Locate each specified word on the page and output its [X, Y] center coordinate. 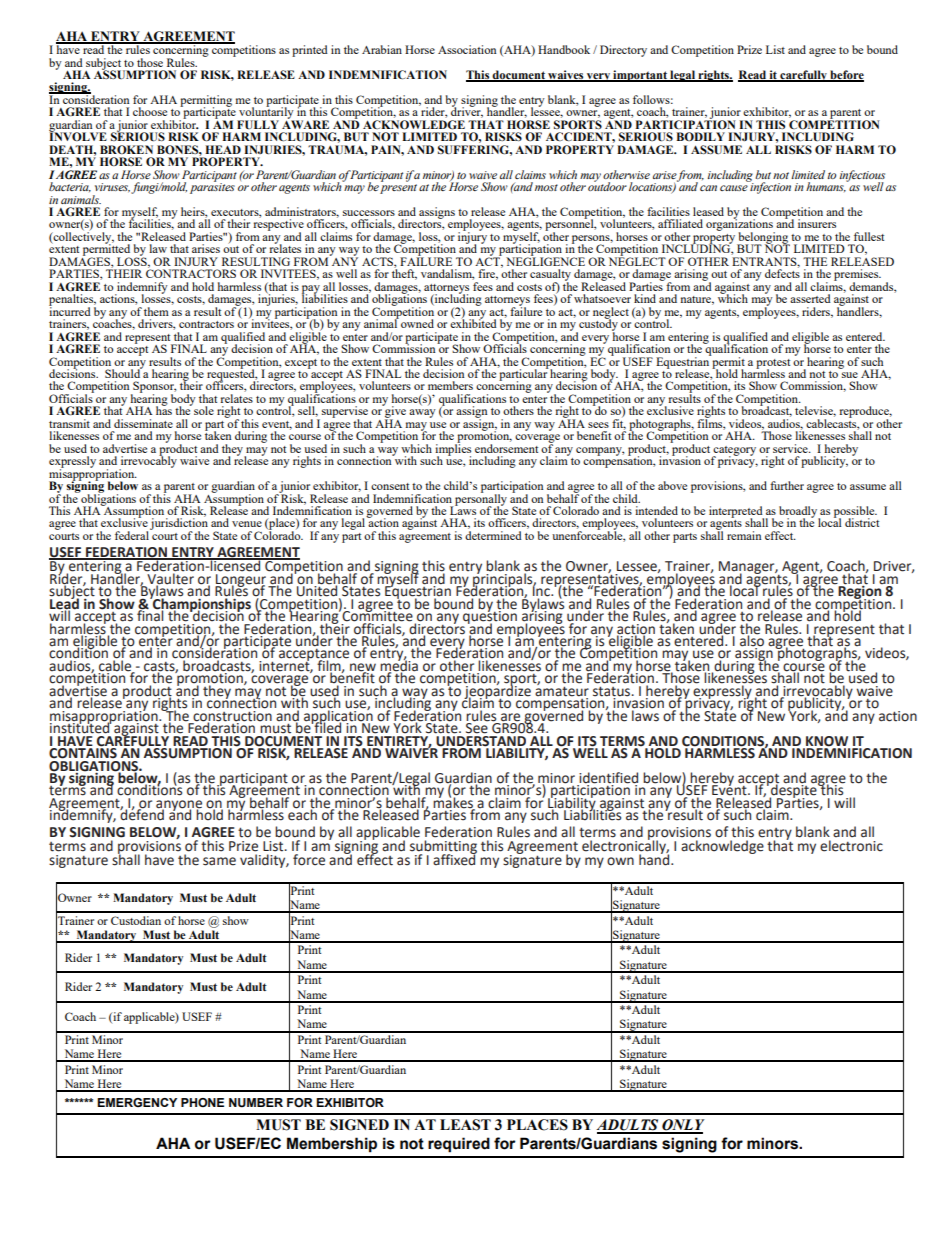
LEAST [465, 1125]
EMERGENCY [137, 1102]
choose [150, 111]
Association [467, 49]
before [846, 76]
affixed [455, 859]
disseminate [143, 423]
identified [607, 779]
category [734, 452]
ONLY [682, 1126]
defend [142, 814]
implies [453, 450]
